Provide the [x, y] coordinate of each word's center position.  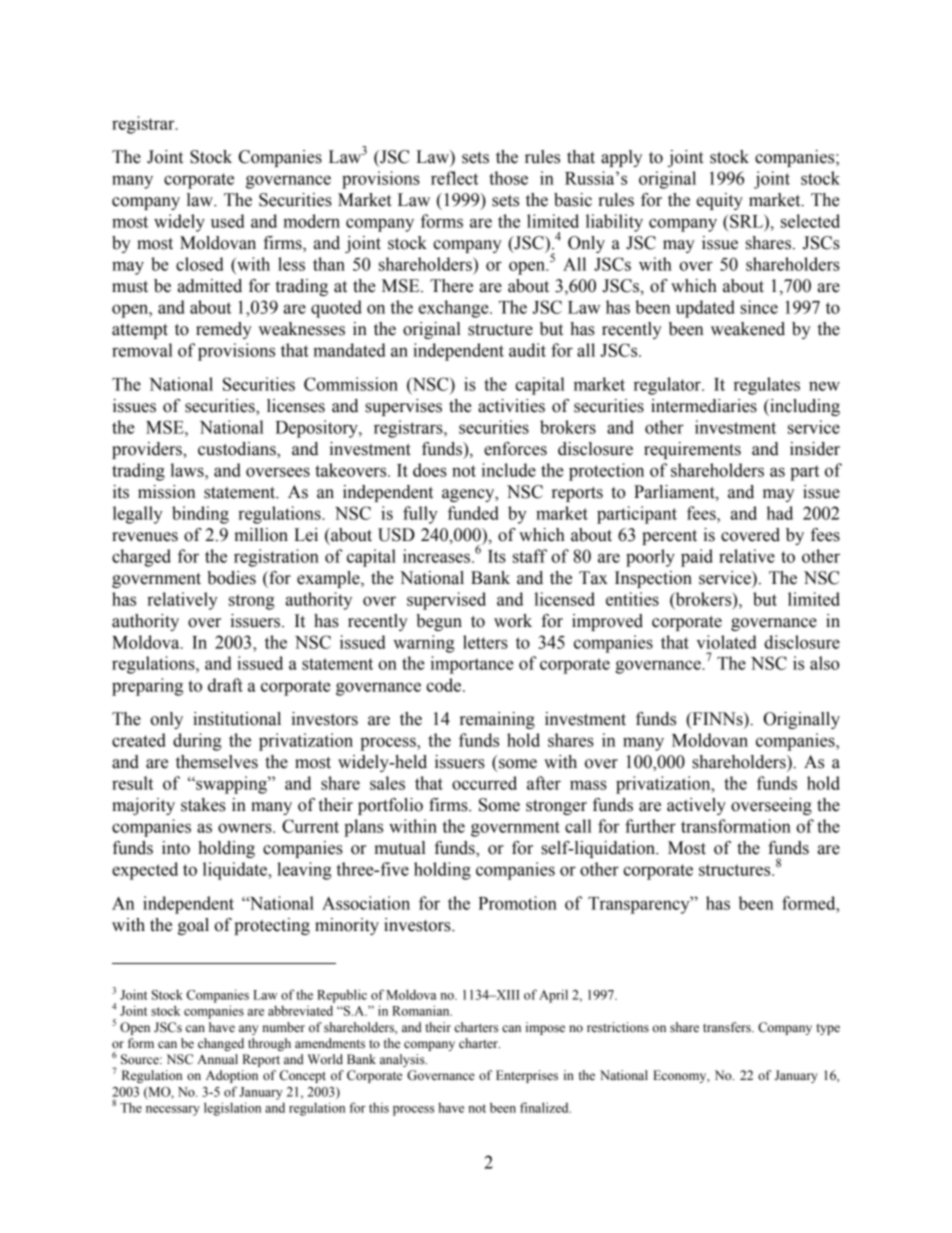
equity [720, 201]
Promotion [517, 903]
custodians [238, 450]
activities [511, 406]
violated [726, 642]
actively [696, 806]
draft [225, 685]
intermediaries [704, 406]
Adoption [232, 1076]
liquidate [236, 871]
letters [485, 642]
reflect [454, 178]
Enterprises [527, 1076]
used [228, 221]
